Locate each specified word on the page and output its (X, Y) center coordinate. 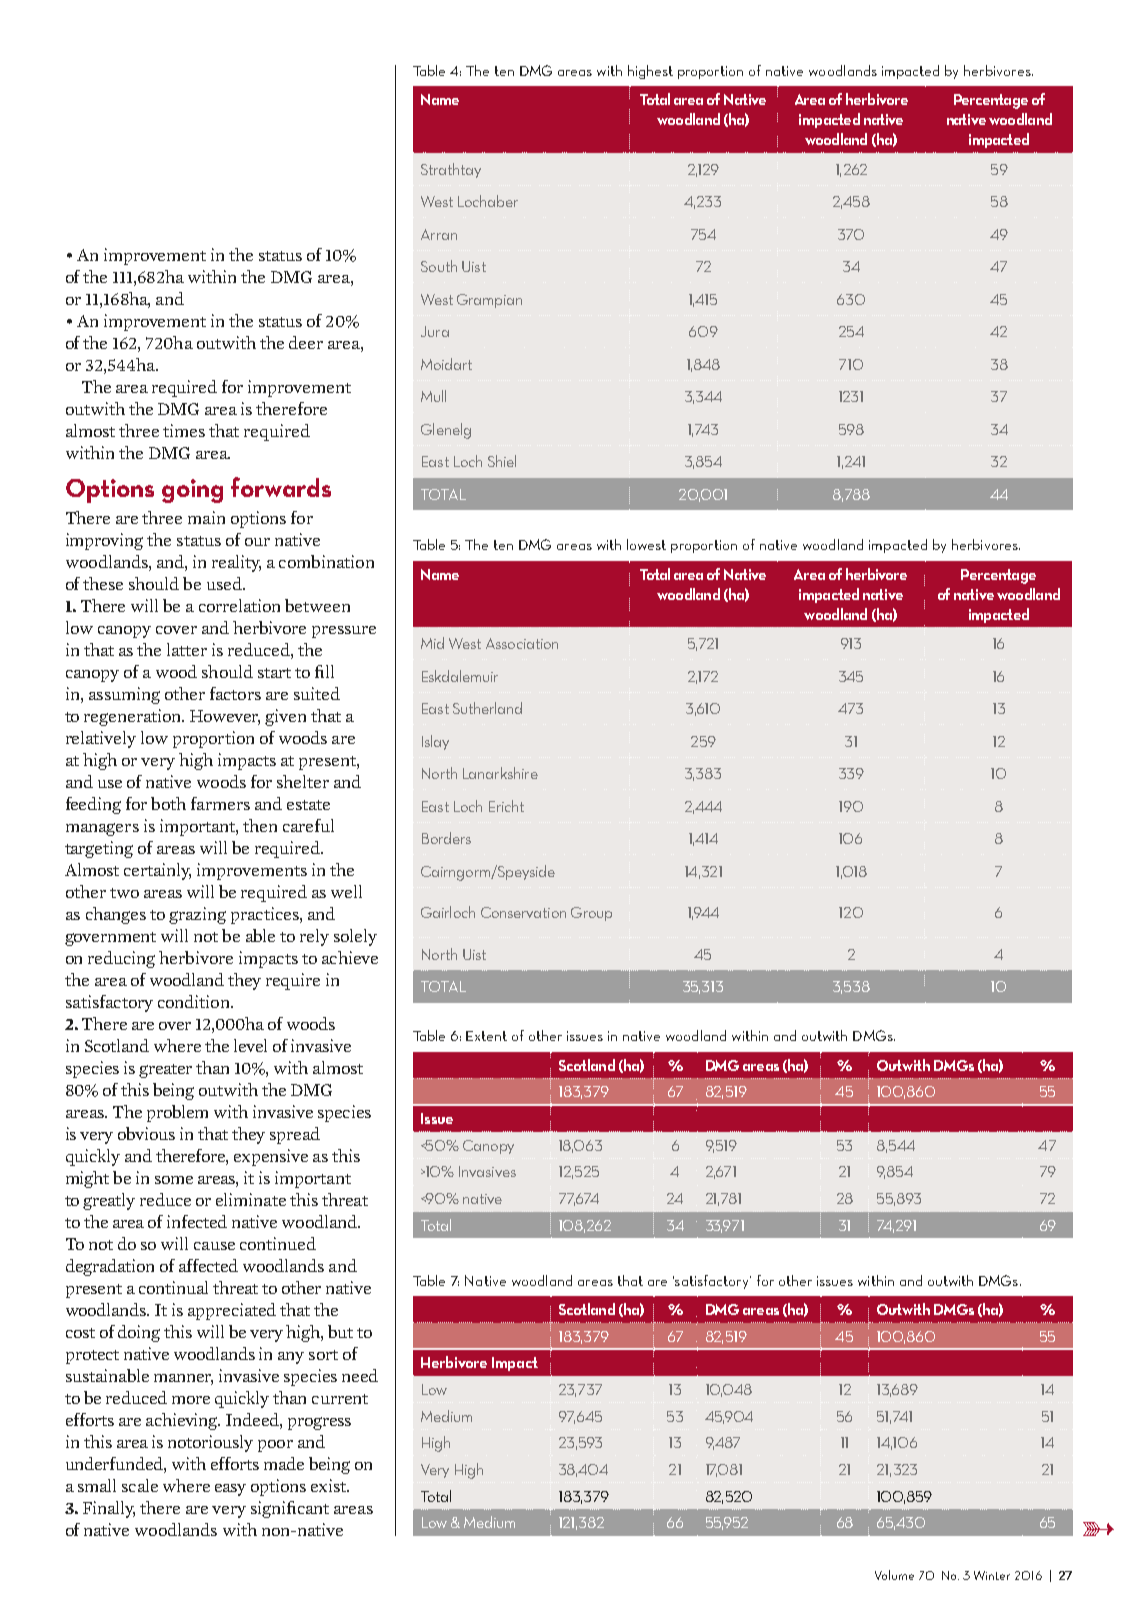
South (439, 266)
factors (235, 693)
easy (230, 1490)
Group (591, 914)
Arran (439, 234)
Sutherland (487, 708)
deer (306, 342)
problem (177, 1113)
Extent (486, 1036)
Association (522, 643)
